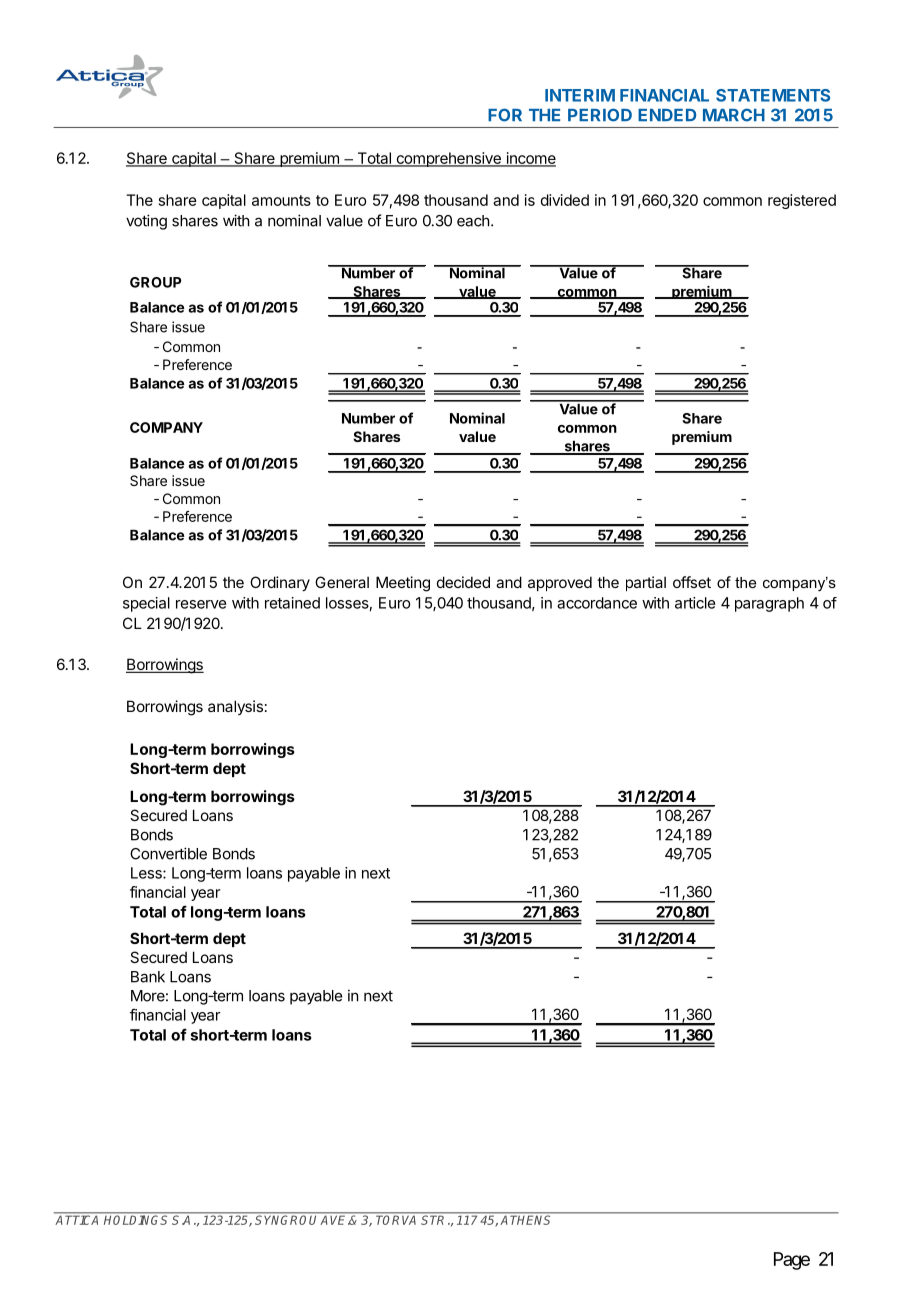 Image resolution: width=924 pixels, height=1308 pixels. Describe the element at coordinates (527, 1219) in the screenshot. I see `ATHENS` at that location.
